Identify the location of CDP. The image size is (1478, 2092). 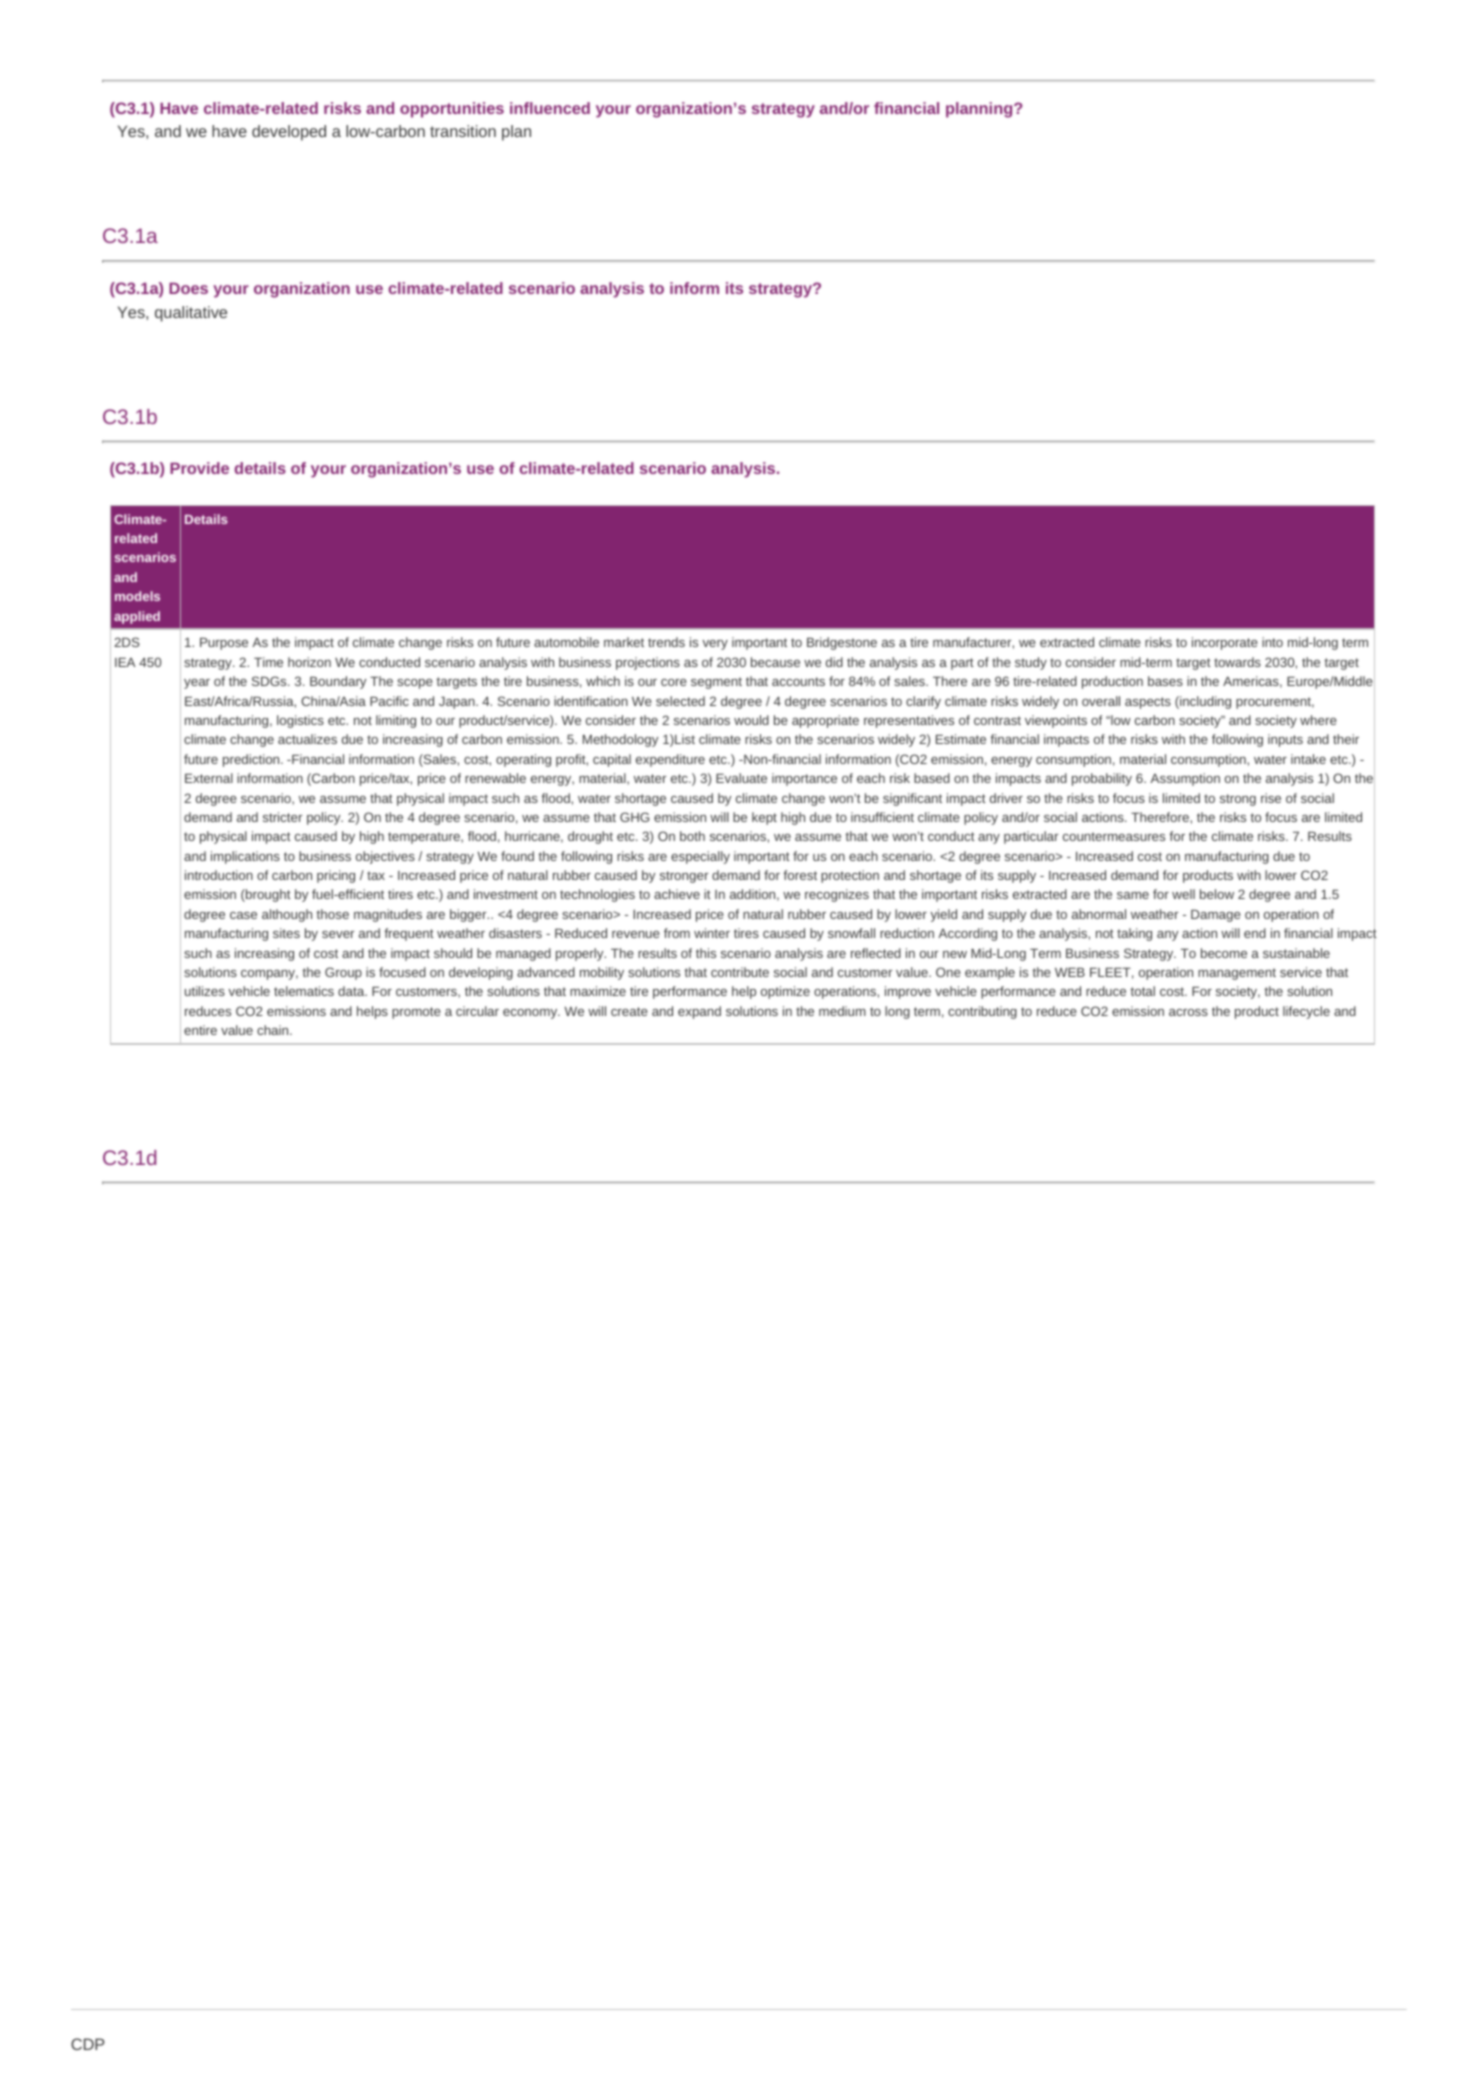
(88, 2044).
